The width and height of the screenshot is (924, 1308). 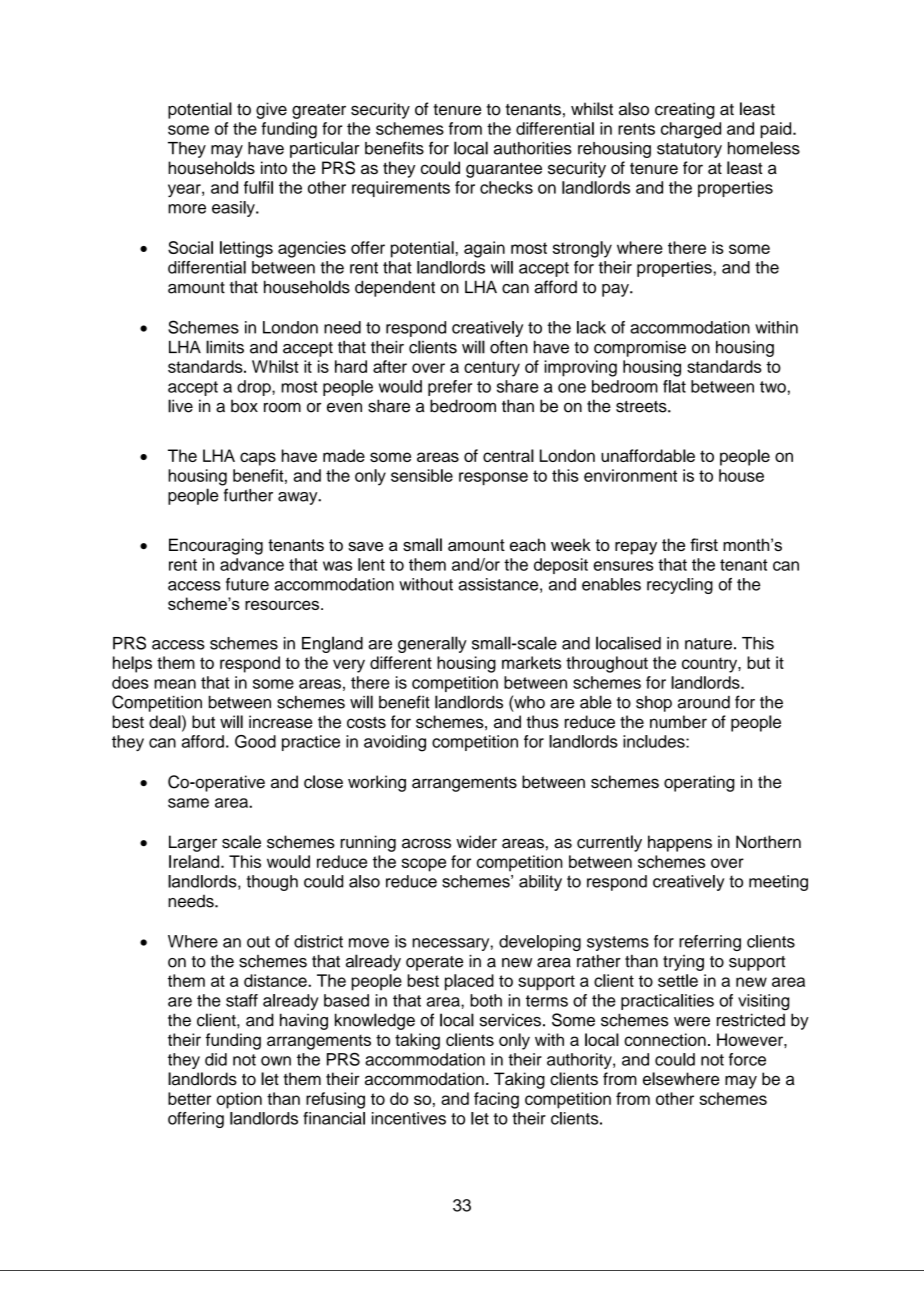 What do you see at coordinates (691, 130) in the screenshot?
I see `charged` at bounding box center [691, 130].
